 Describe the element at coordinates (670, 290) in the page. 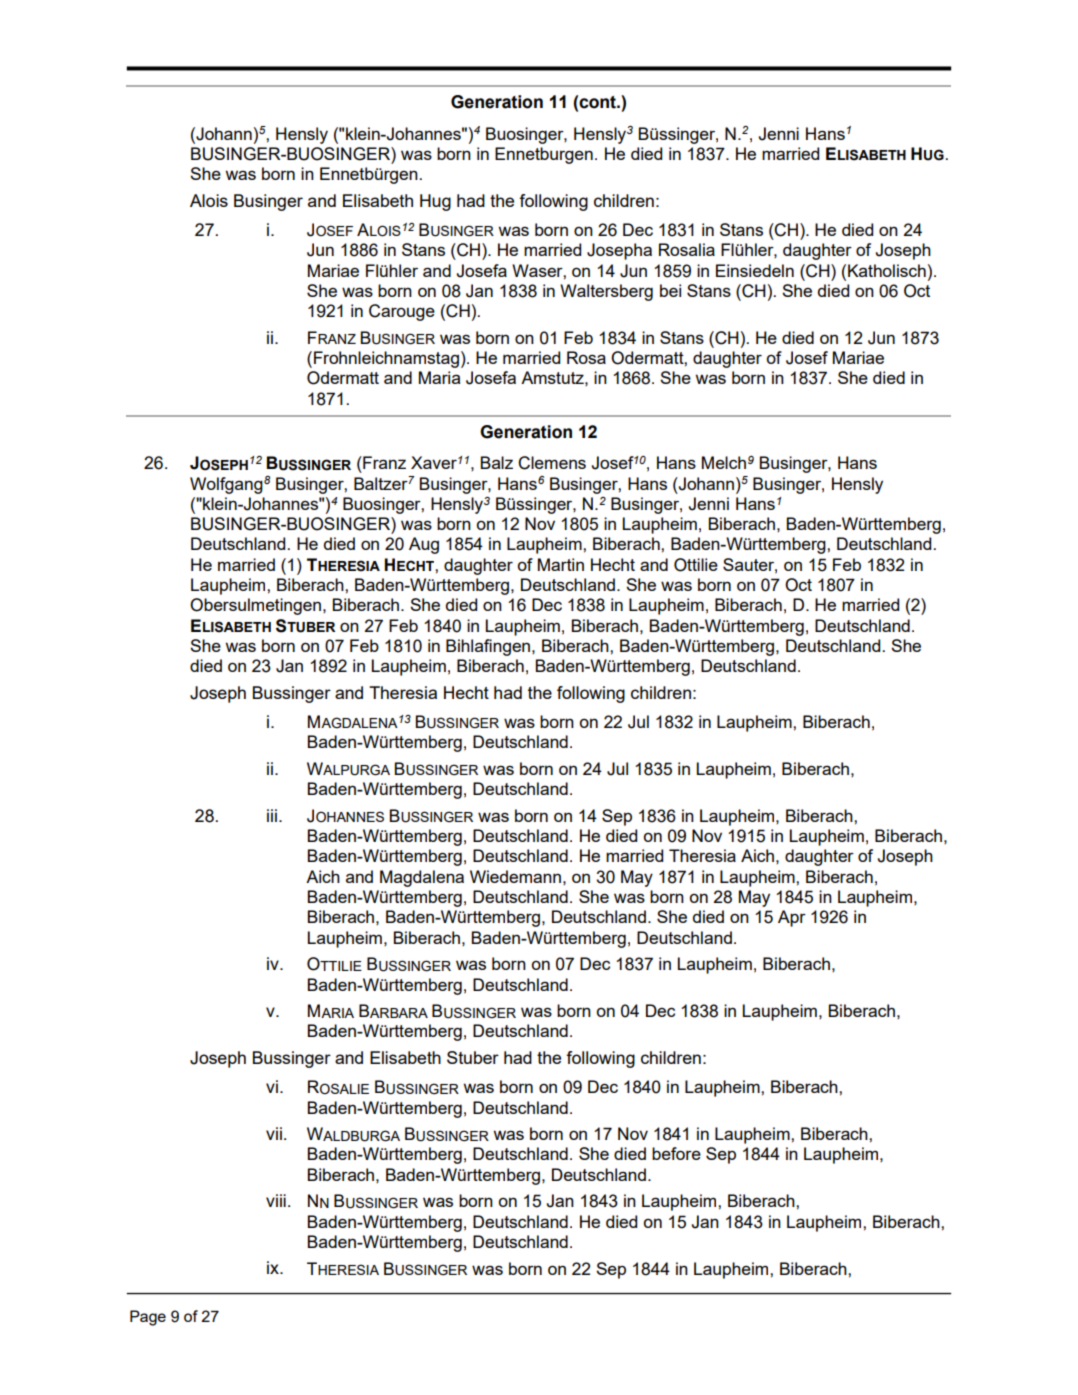

I see `bei` at that location.
